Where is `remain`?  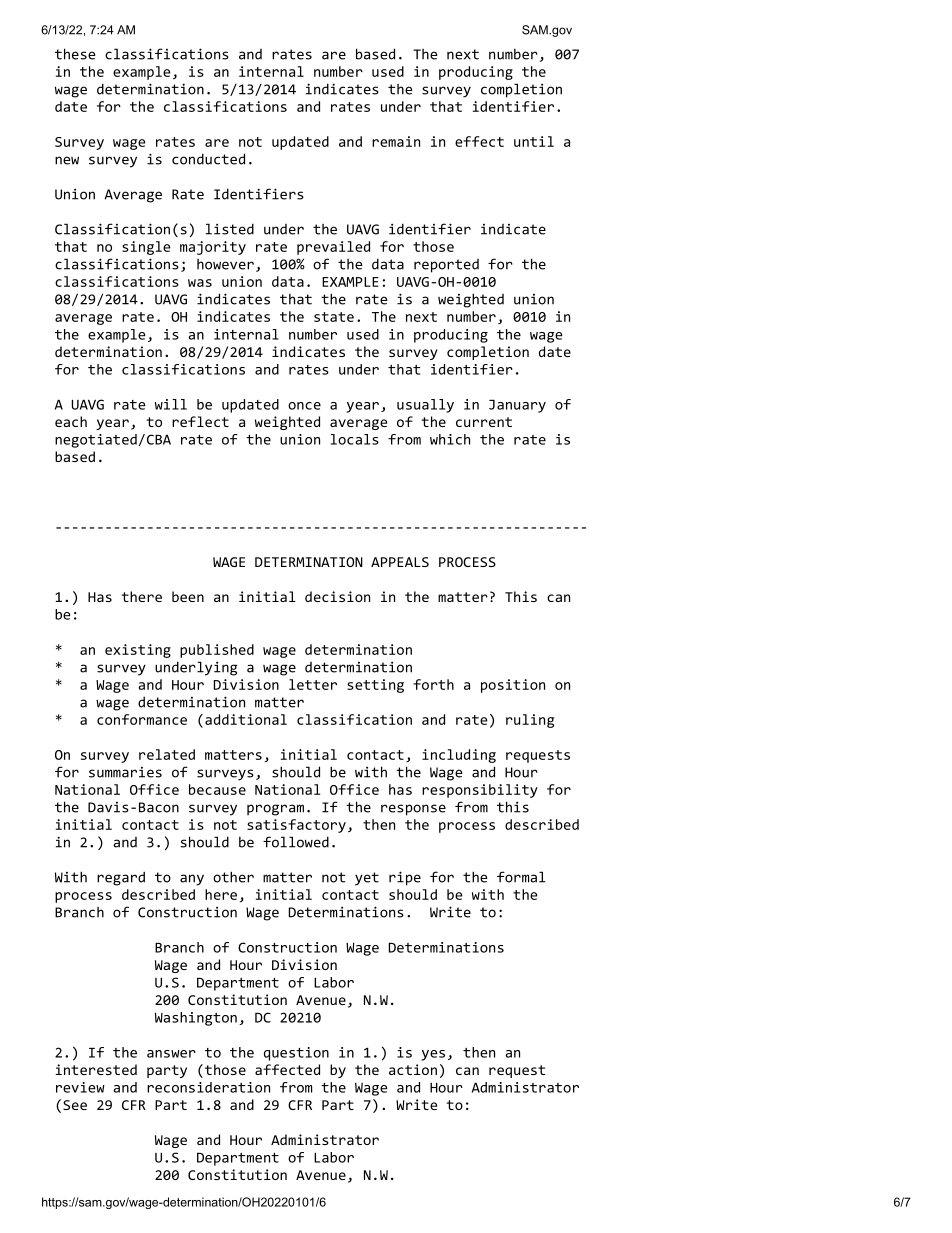
remain is located at coordinates (396, 141).
